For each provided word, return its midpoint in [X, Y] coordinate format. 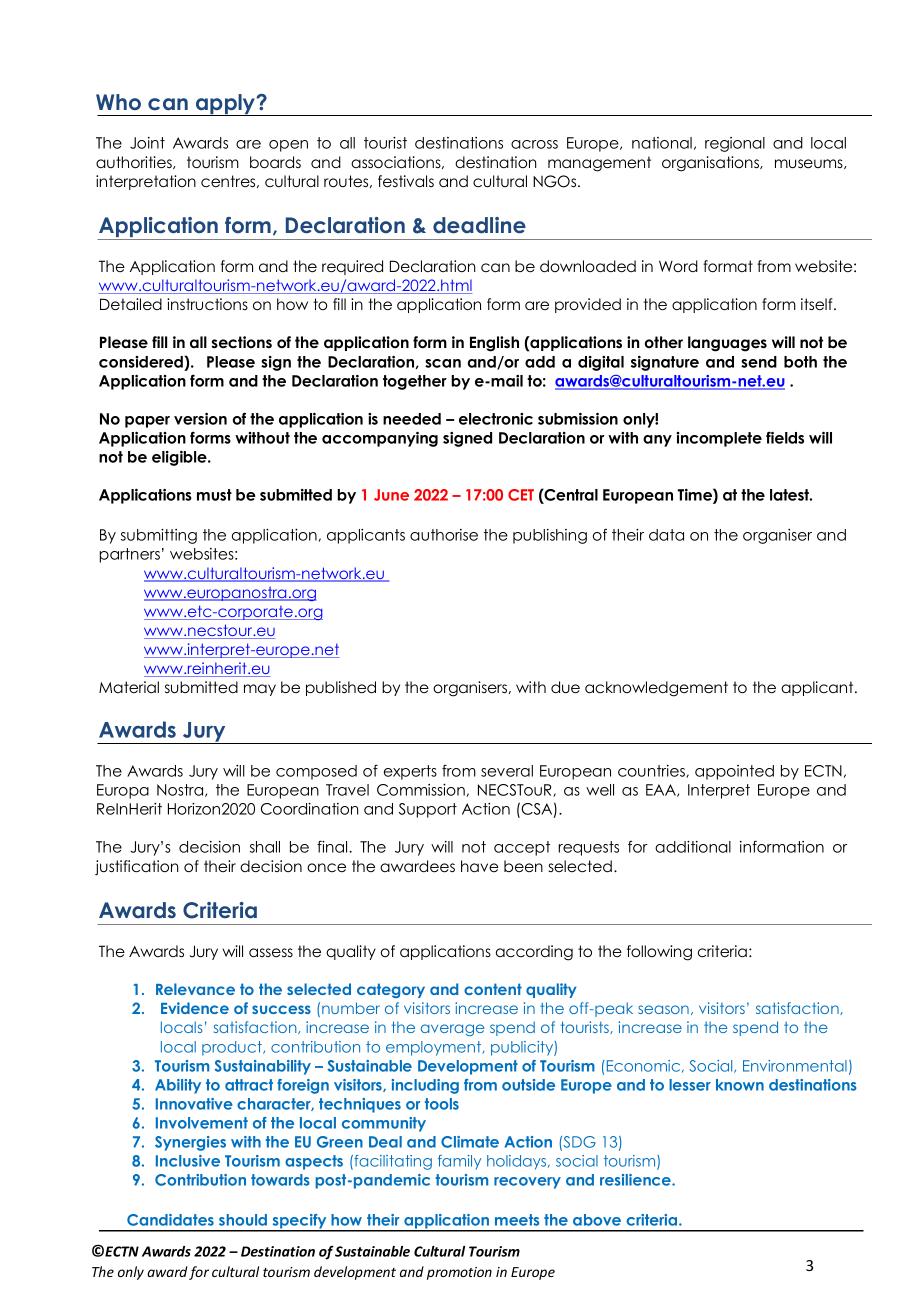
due [565, 687]
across [534, 144]
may [260, 690]
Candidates [170, 1220]
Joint [147, 143]
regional [735, 144]
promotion [459, 1273]
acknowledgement [656, 689]
